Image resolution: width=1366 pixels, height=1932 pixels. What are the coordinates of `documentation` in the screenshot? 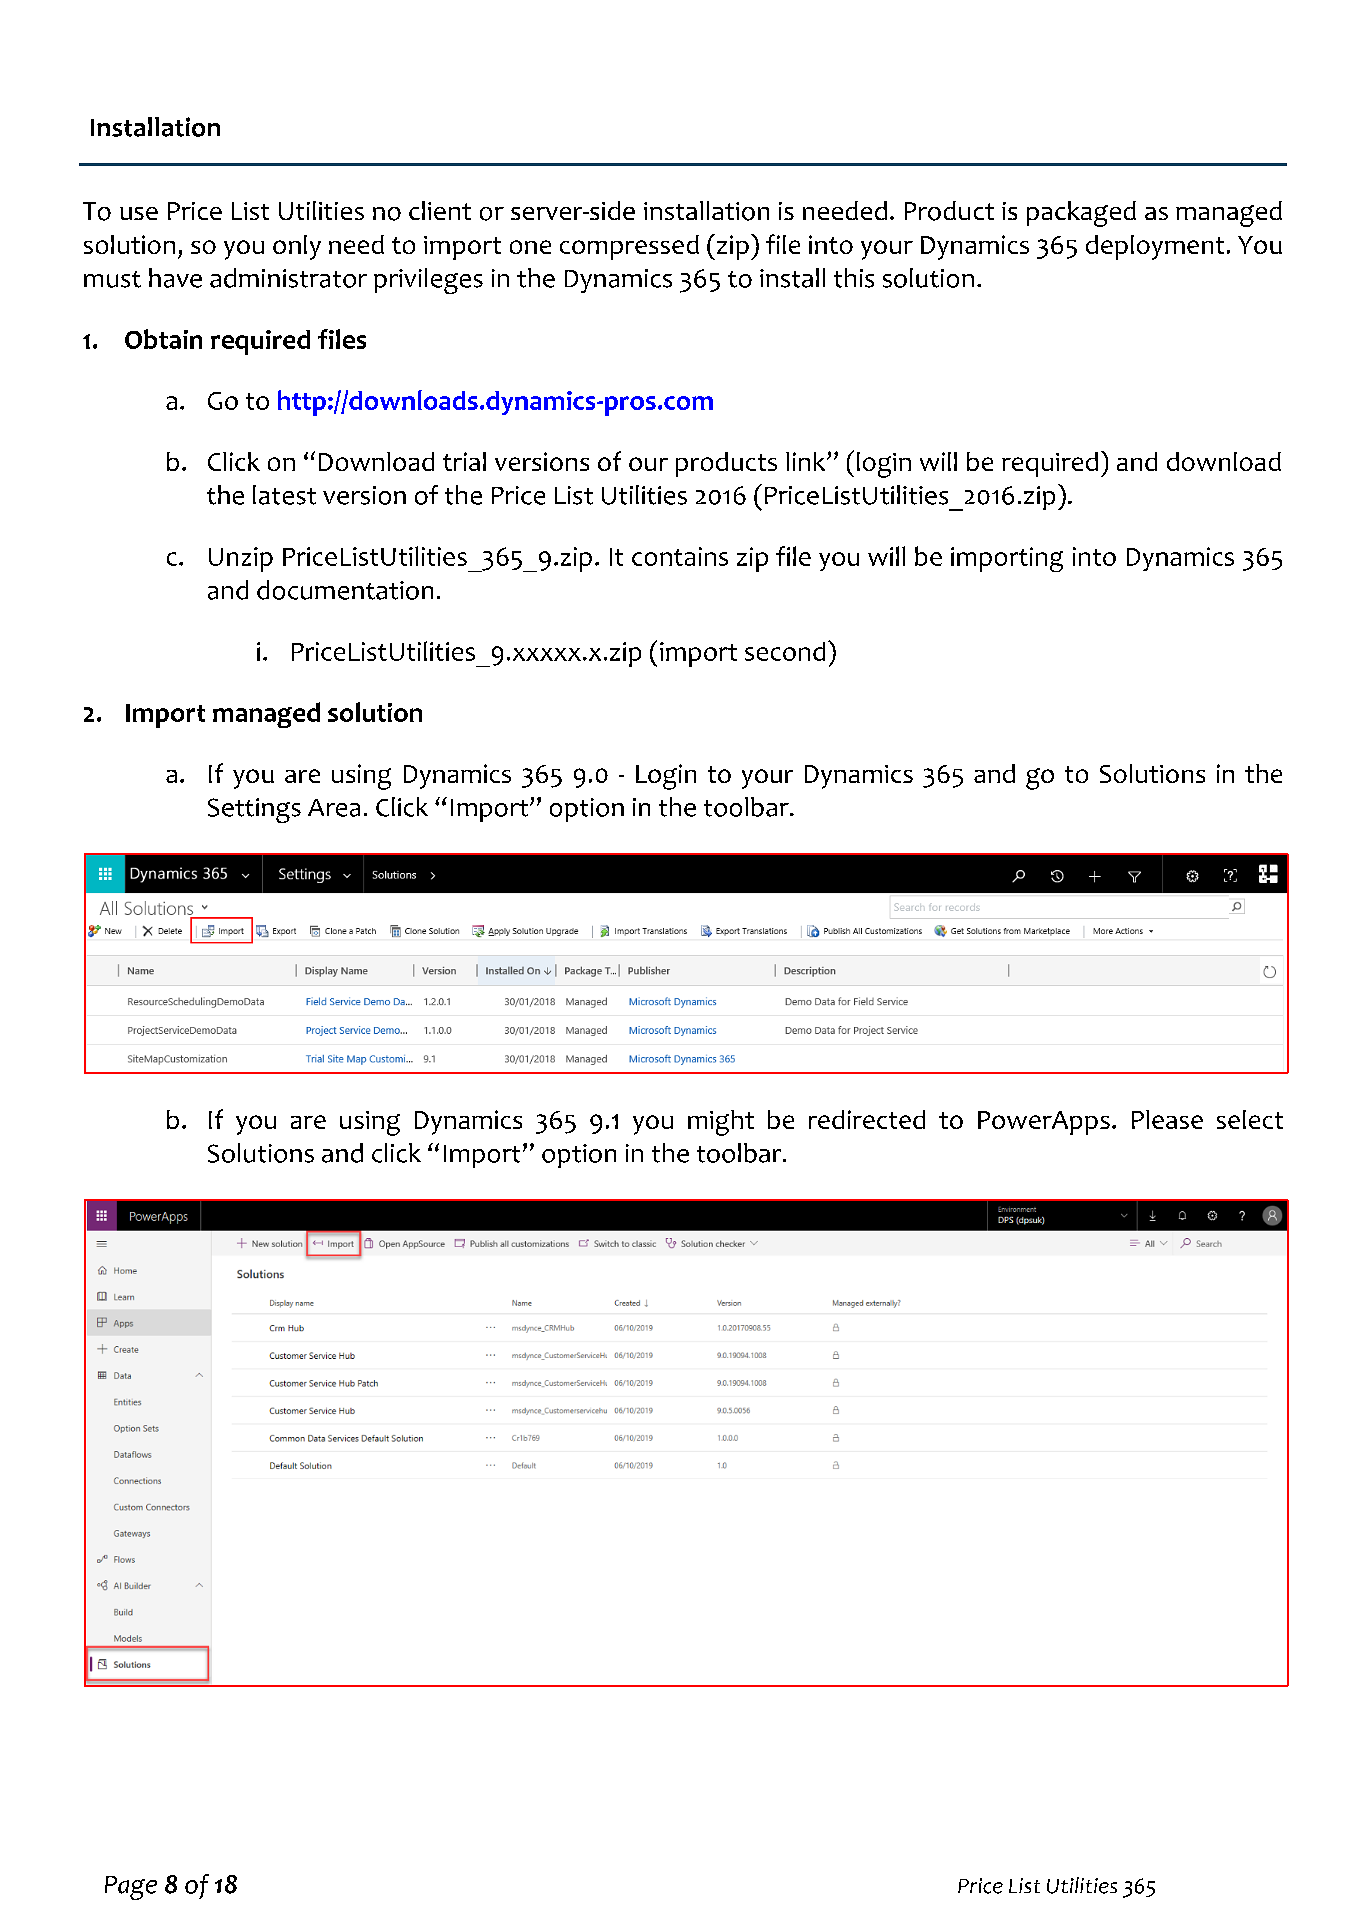 It's located at (345, 590).
